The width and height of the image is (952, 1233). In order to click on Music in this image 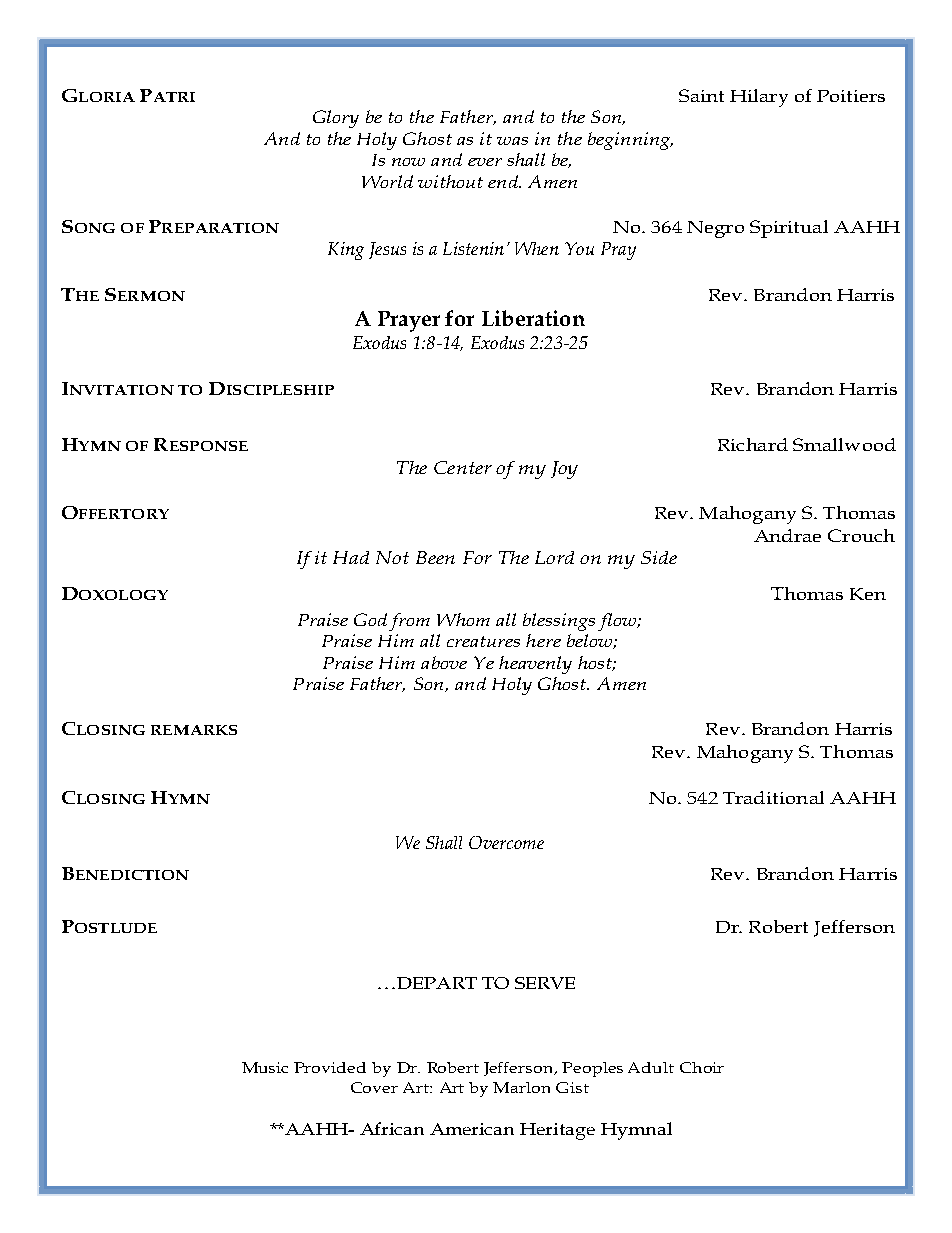, I will do `click(265, 1067)`.
